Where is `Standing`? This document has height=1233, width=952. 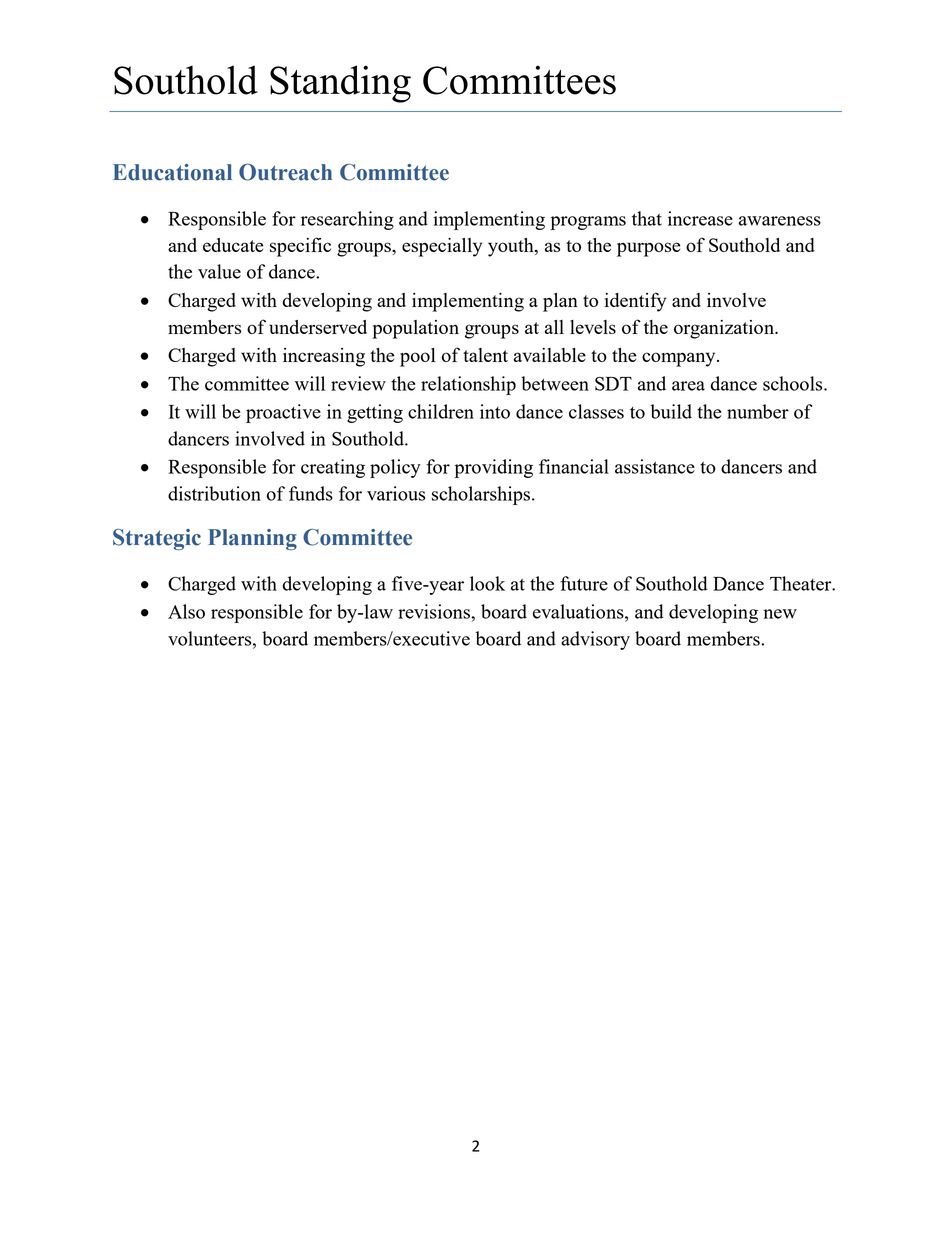
Standing is located at coordinates (340, 84).
